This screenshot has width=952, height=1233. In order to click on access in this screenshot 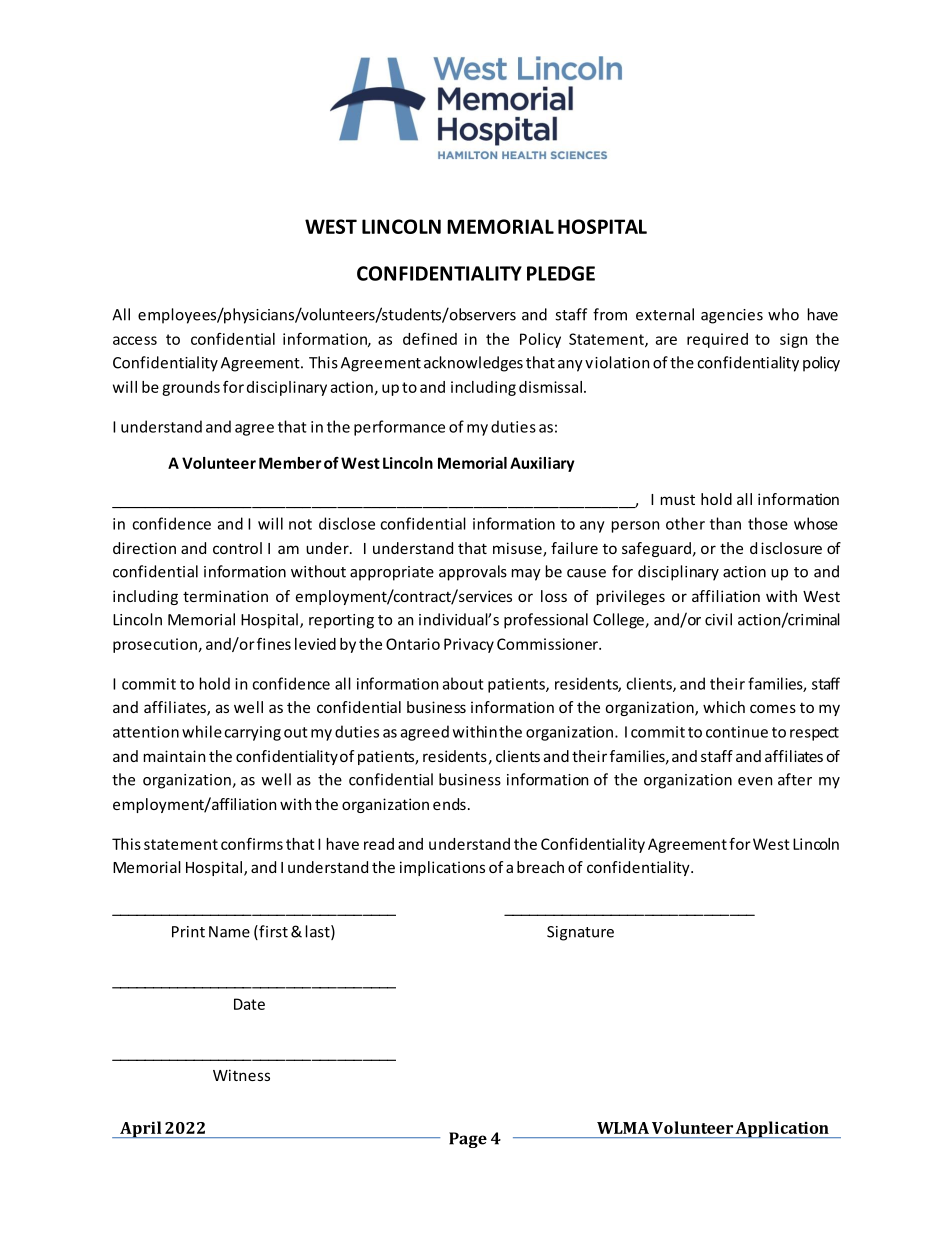, I will do `click(135, 340)`.
